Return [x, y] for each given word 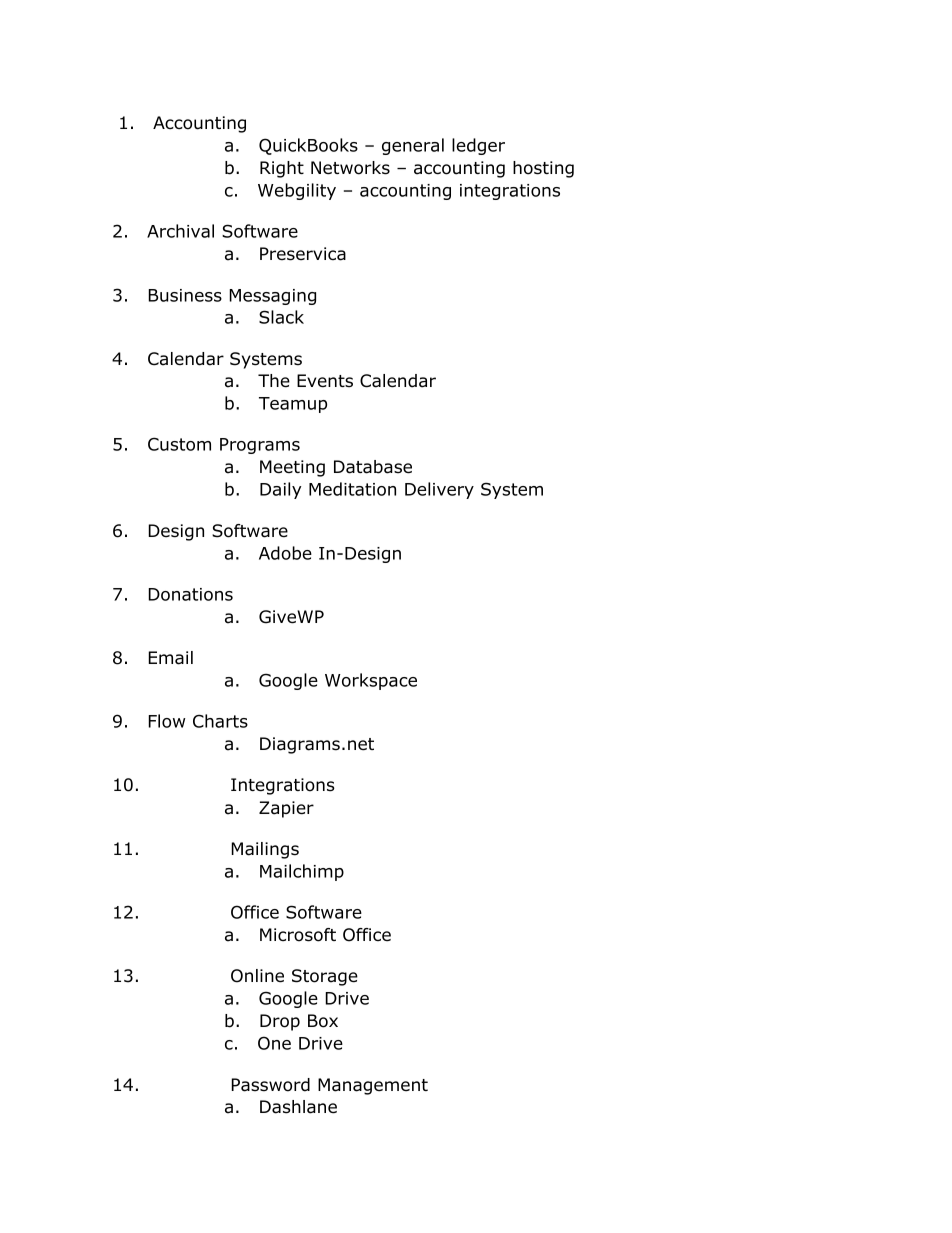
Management [373, 1086]
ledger [478, 146]
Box [323, 1021]
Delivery [439, 490]
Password [270, 1085]
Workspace [371, 681]
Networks [350, 168]
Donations [190, 594]
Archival [180, 231]
